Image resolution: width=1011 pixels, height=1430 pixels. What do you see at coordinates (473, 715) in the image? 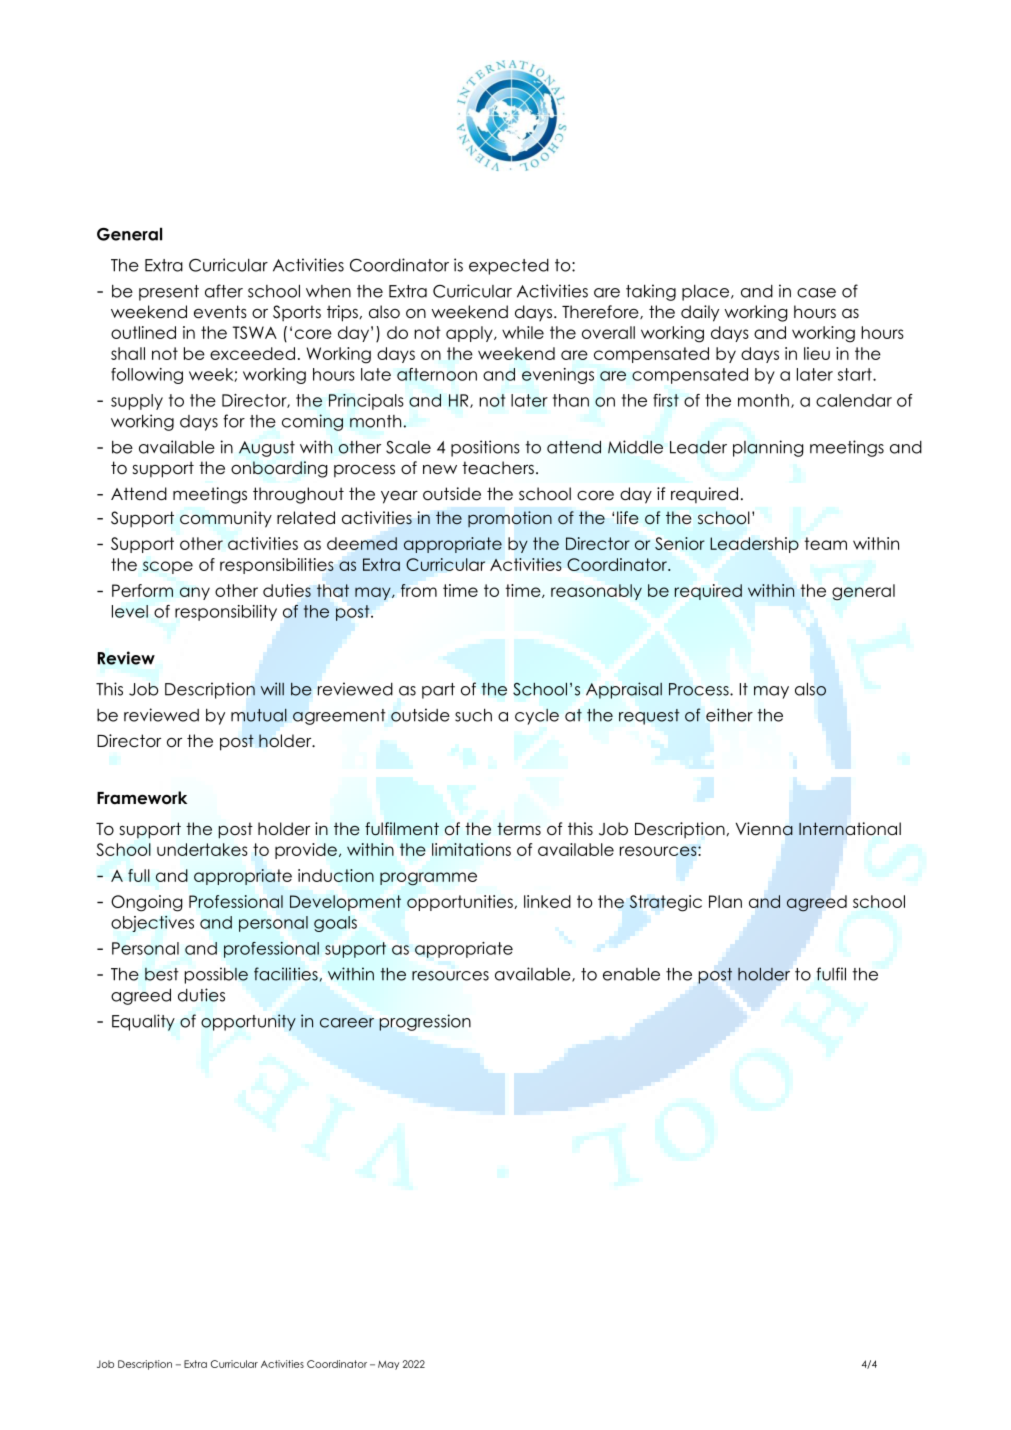
I see `such` at bounding box center [473, 715].
